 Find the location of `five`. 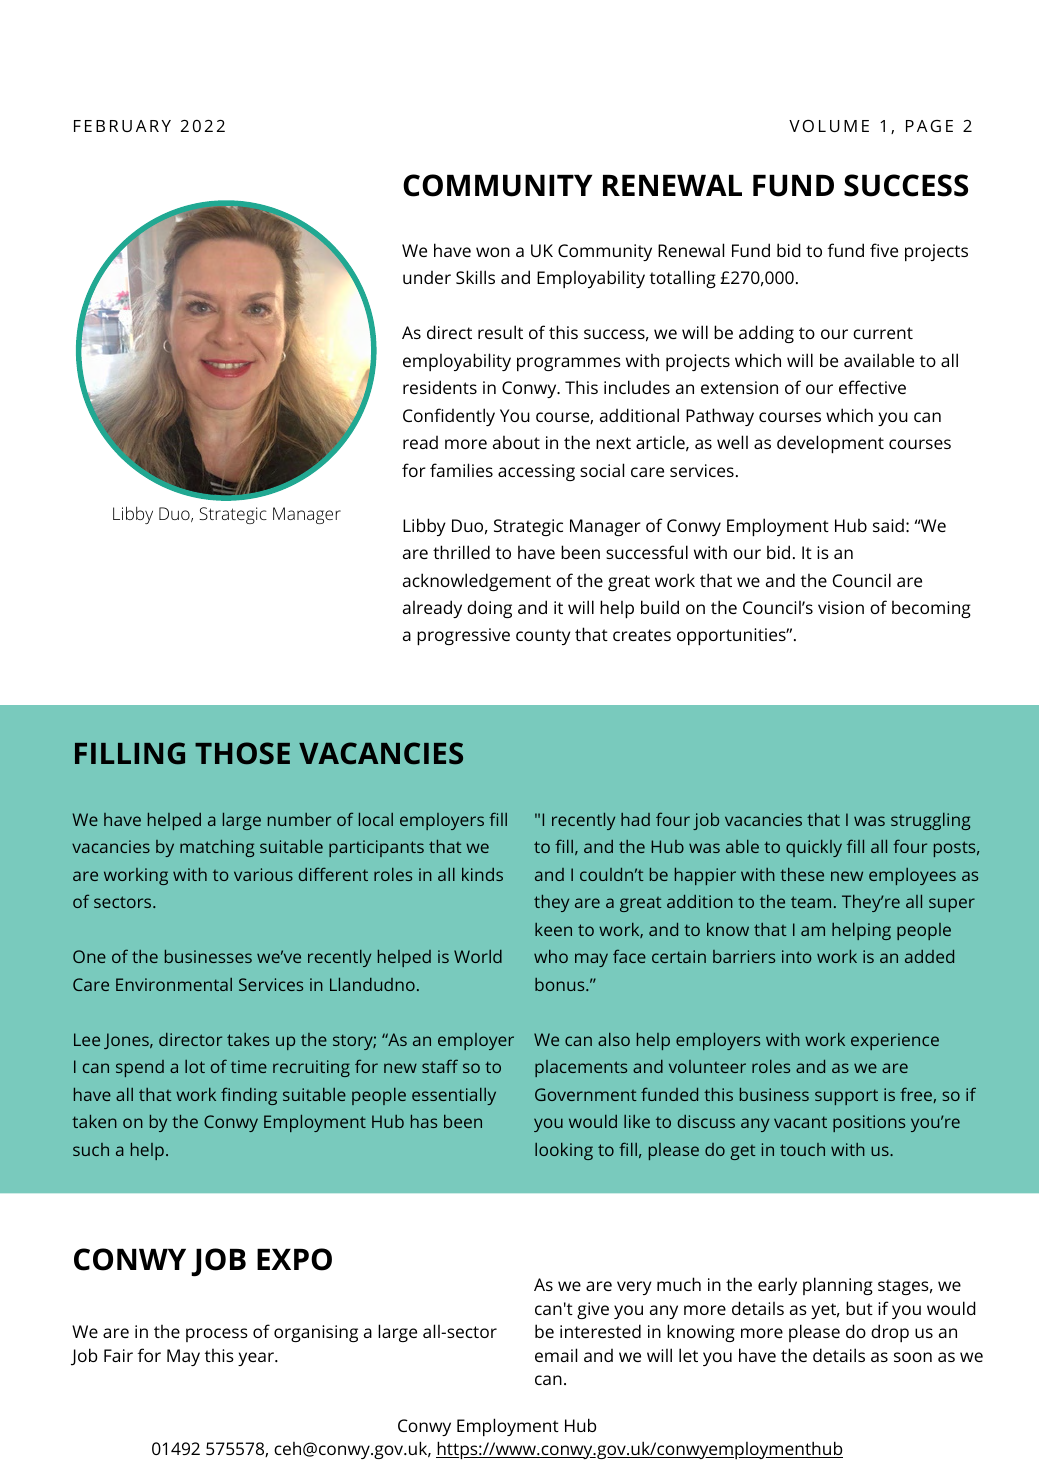

five is located at coordinates (884, 250).
